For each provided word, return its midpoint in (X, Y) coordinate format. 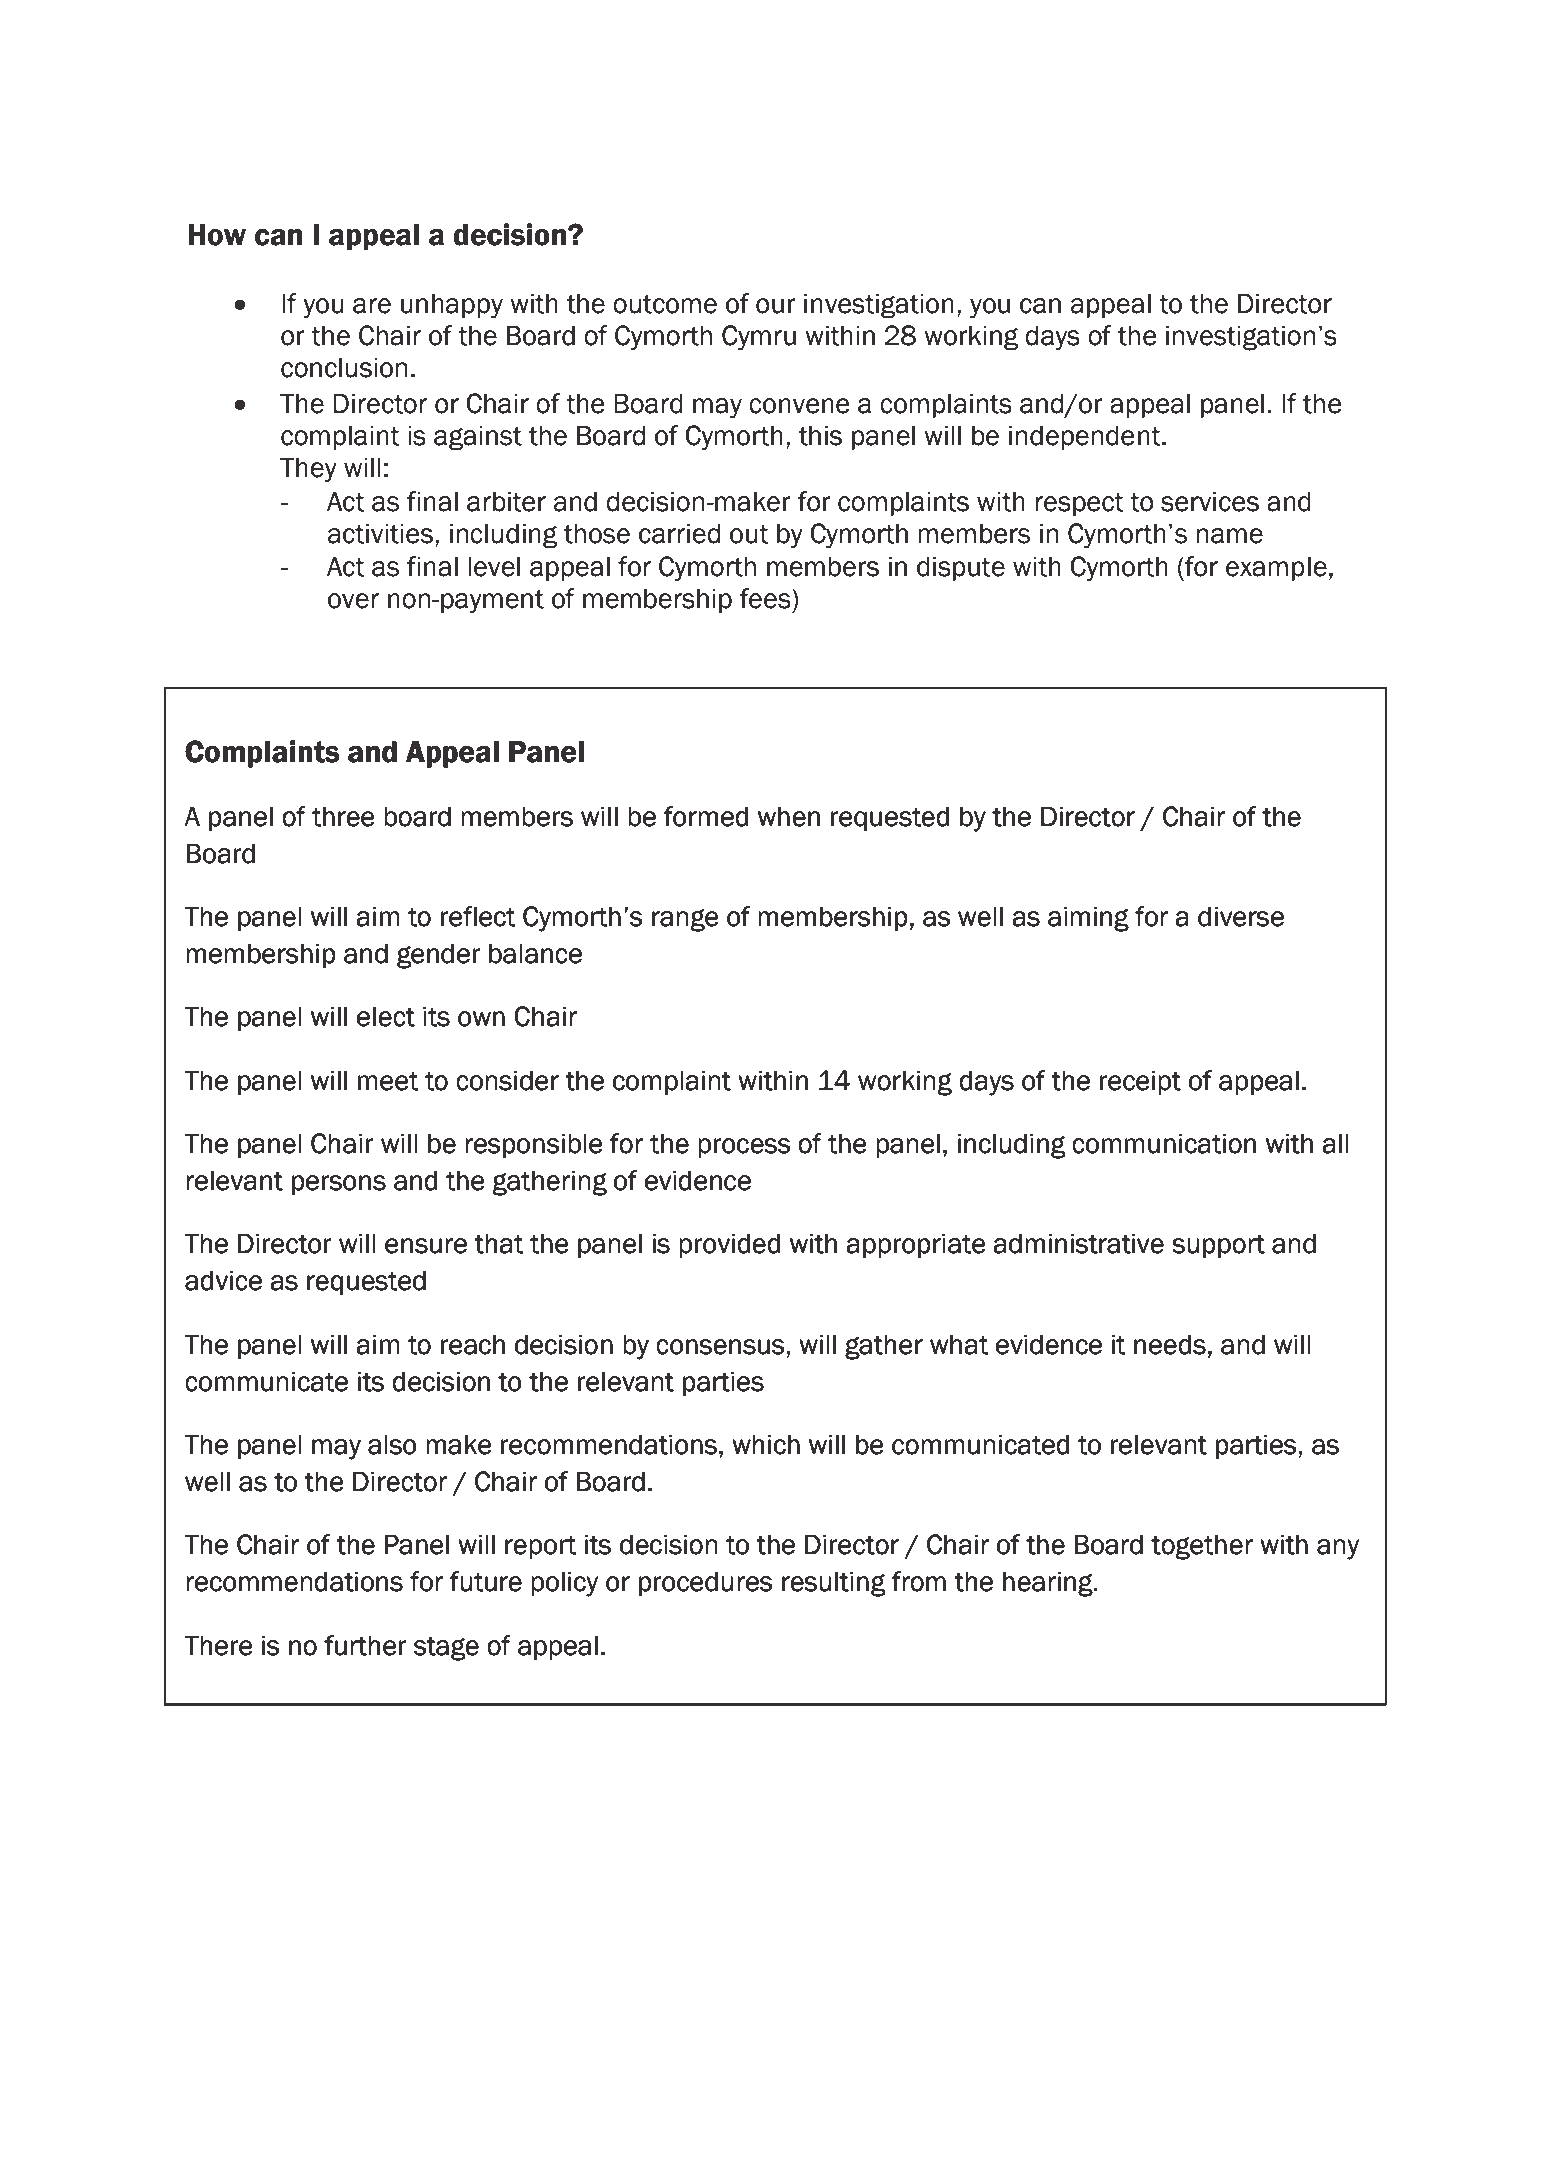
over (353, 601)
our (776, 306)
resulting (833, 1584)
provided (729, 1245)
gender (439, 956)
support (1218, 1246)
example (1276, 568)
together (1202, 1547)
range (685, 920)
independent (1086, 437)
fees (766, 598)
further (365, 1645)
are (372, 306)
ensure (426, 1246)
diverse (1241, 916)
